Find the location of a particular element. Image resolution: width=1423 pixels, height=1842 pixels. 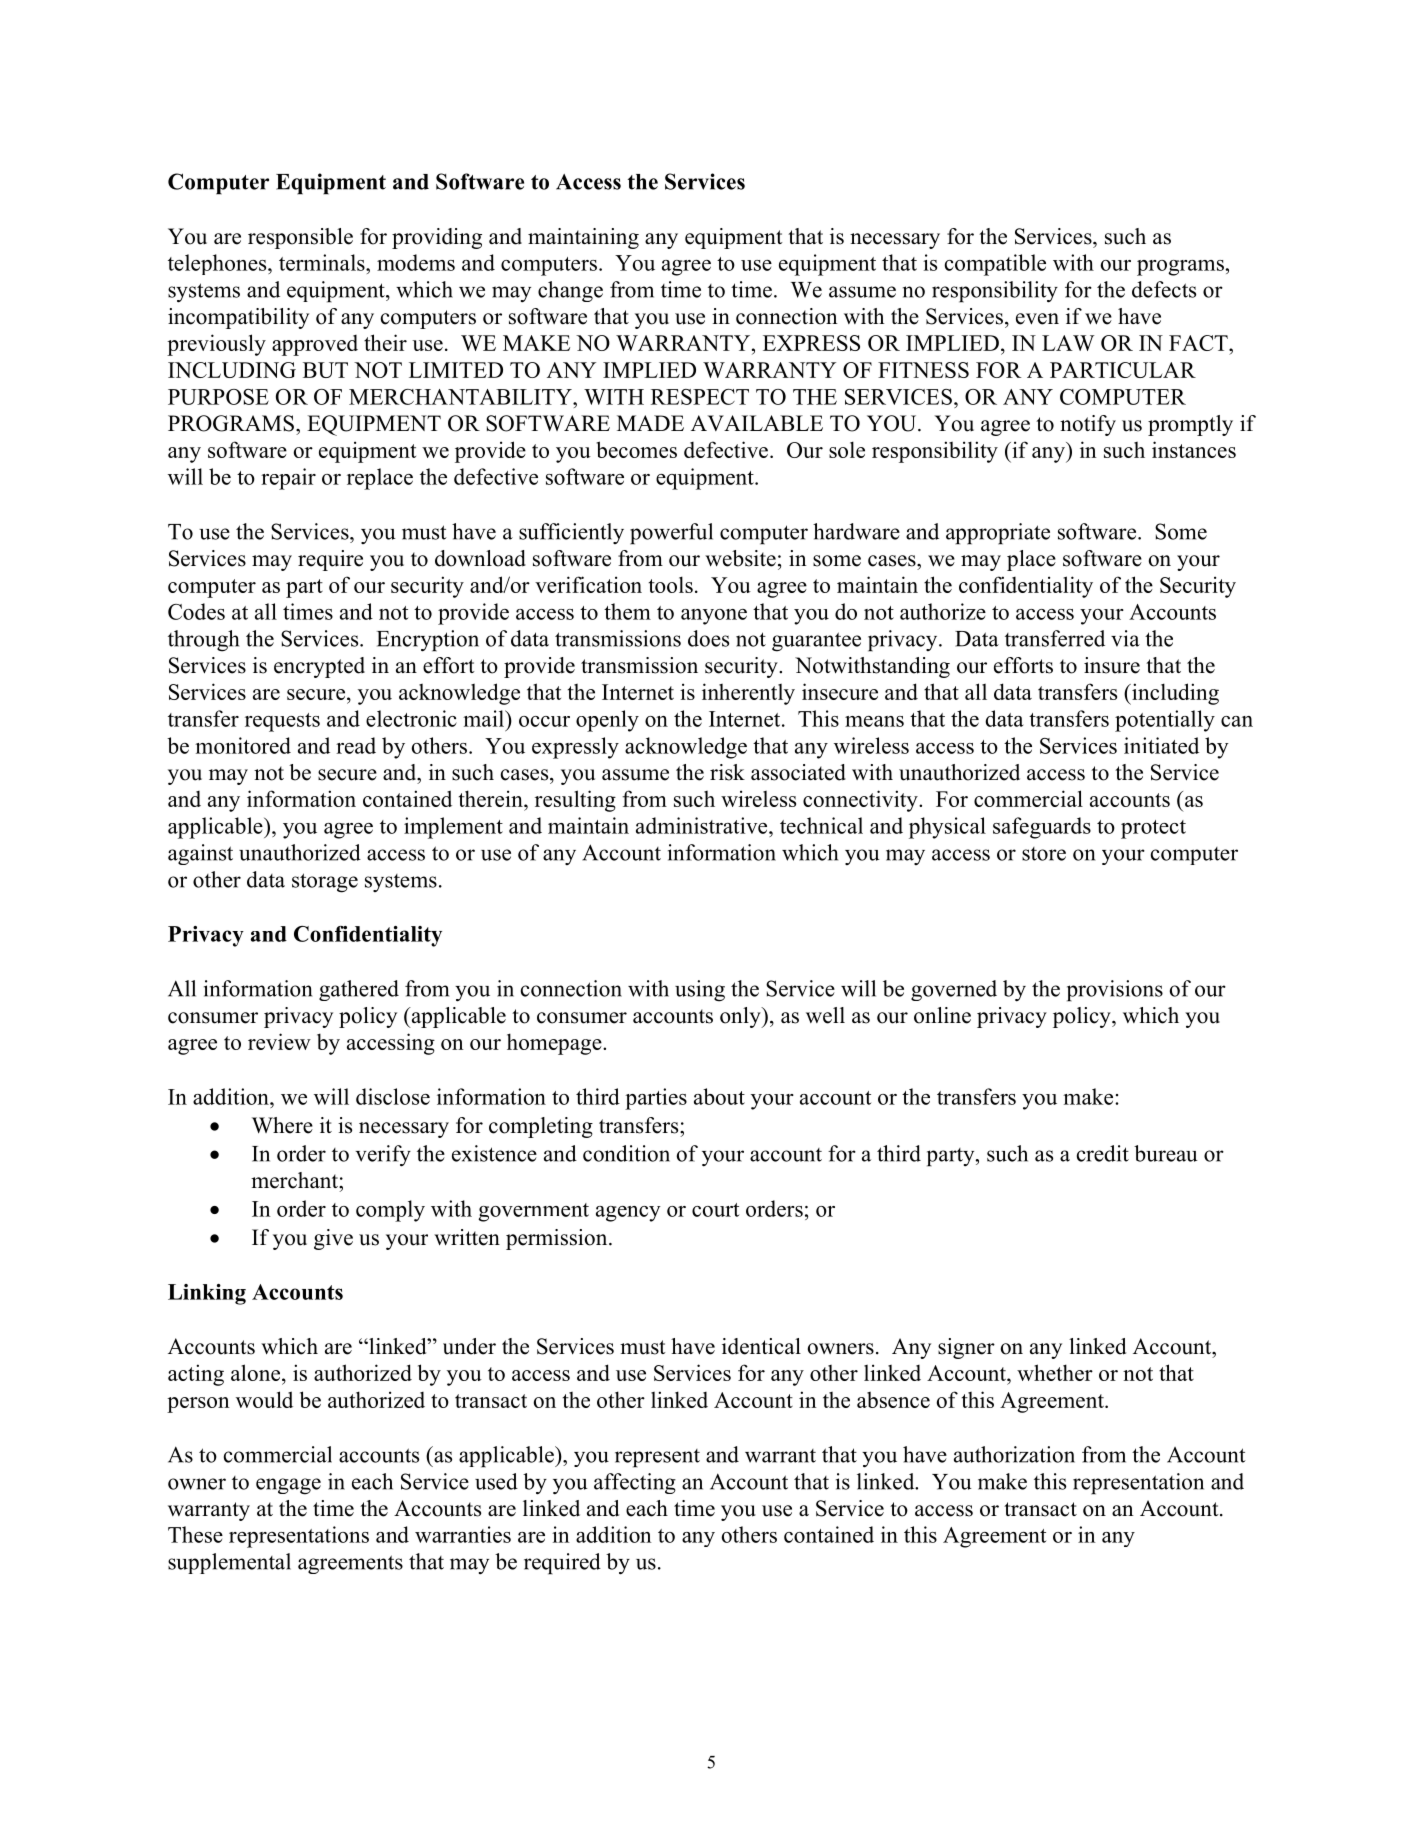

terminals is located at coordinates (323, 262).
